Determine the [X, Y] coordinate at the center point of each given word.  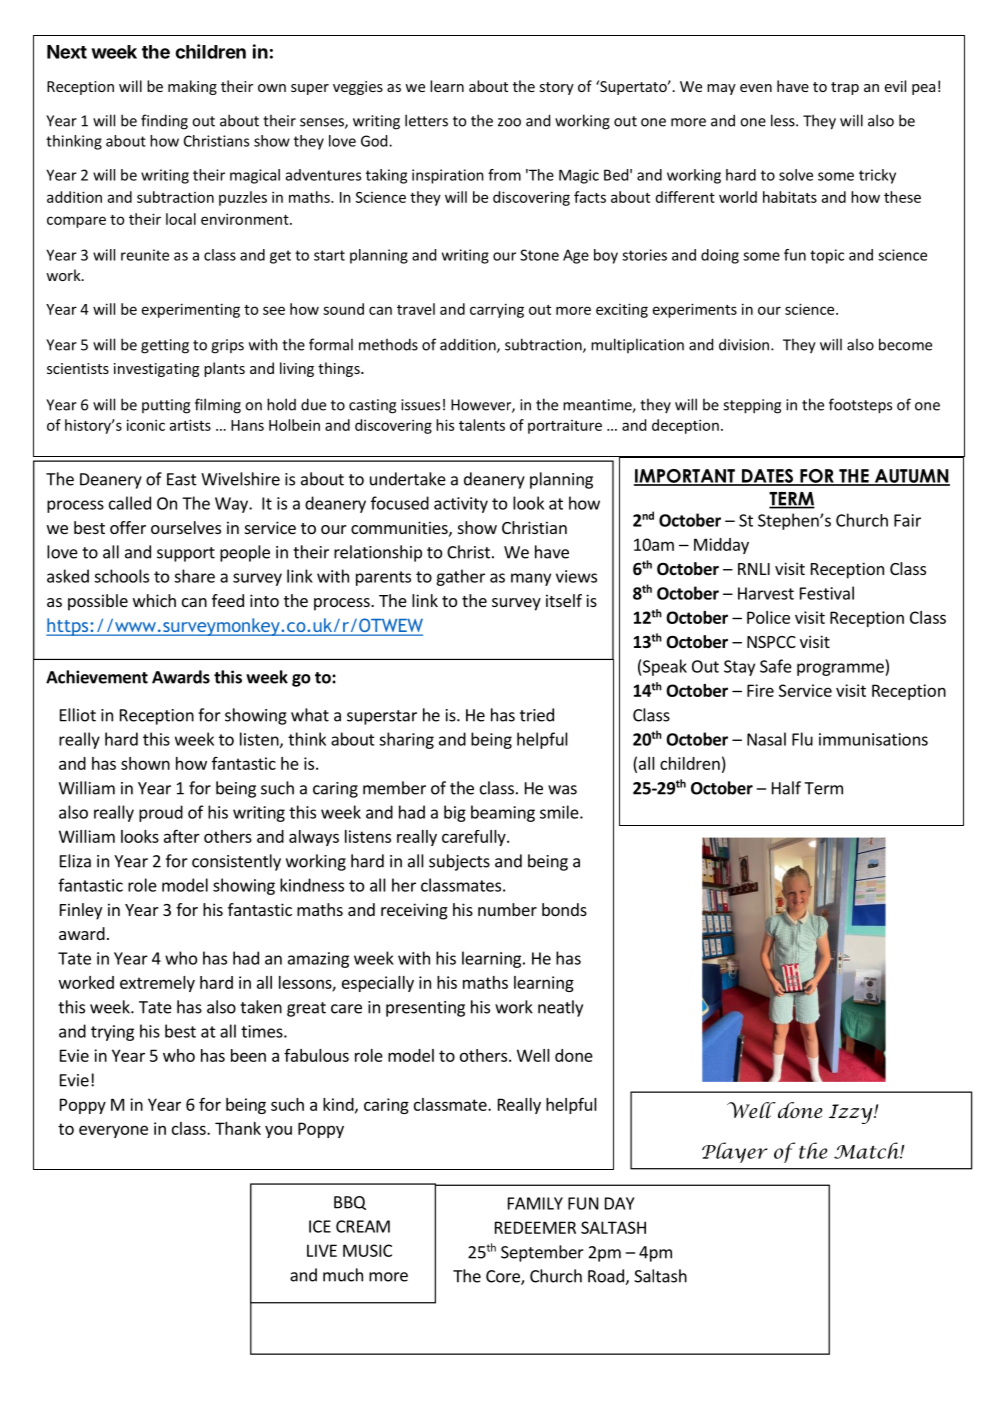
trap [845, 88]
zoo [509, 122]
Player [735, 1152]
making [192, 87]
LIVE [322, 1250]
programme [841, 669]
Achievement [97, 677]
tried [537, 715]
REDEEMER [535, 1227]
